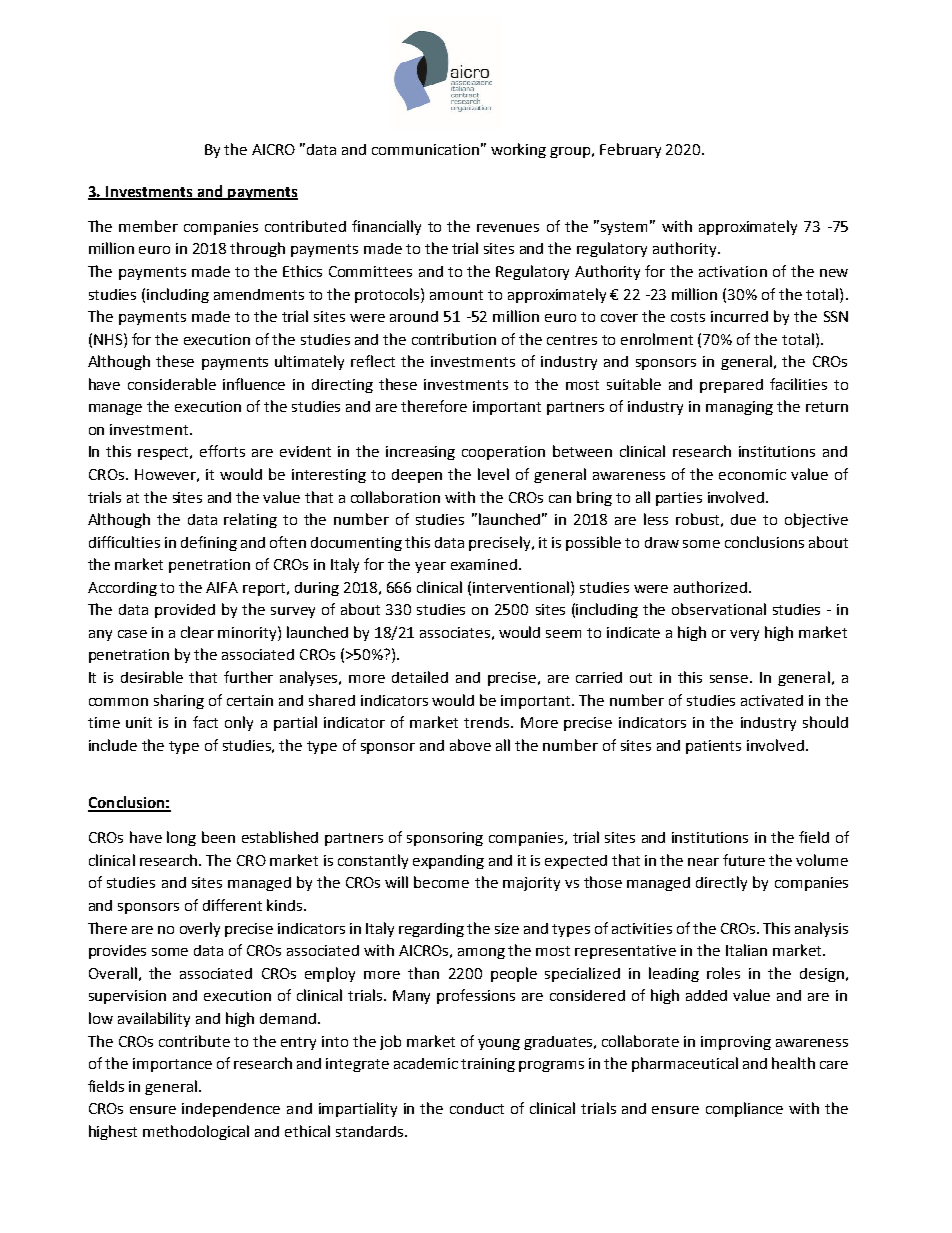 The image size is (952, 1233). I want to click on very, so click(744, 635).
